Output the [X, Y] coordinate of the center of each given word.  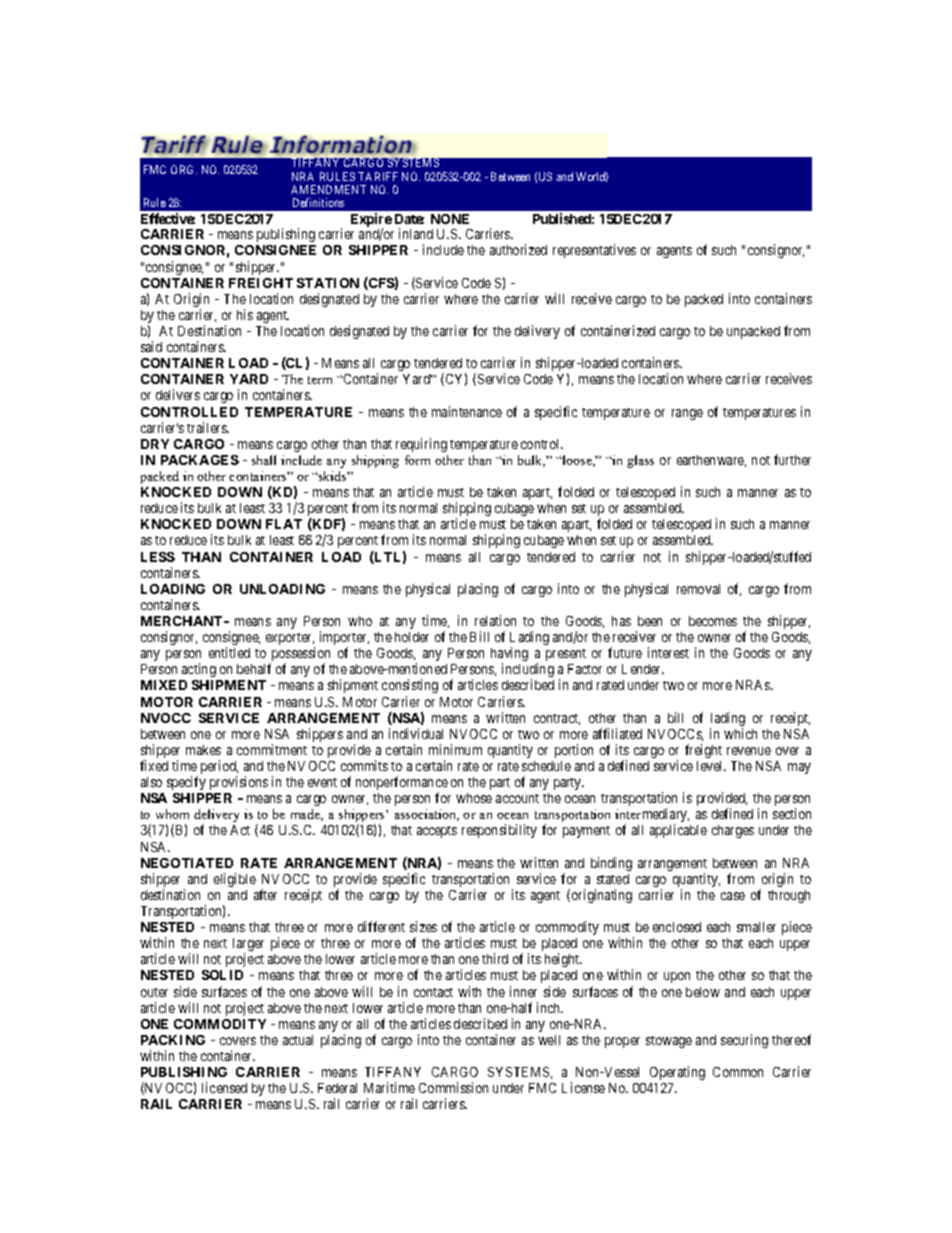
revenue [749, 751]
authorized [518, 249]
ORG [184, 169]
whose [474, 798]
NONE [450, 219]
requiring [421, 445]
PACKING [173, 1040]
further [792, 459]
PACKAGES [200, 460]
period [219, 768]
